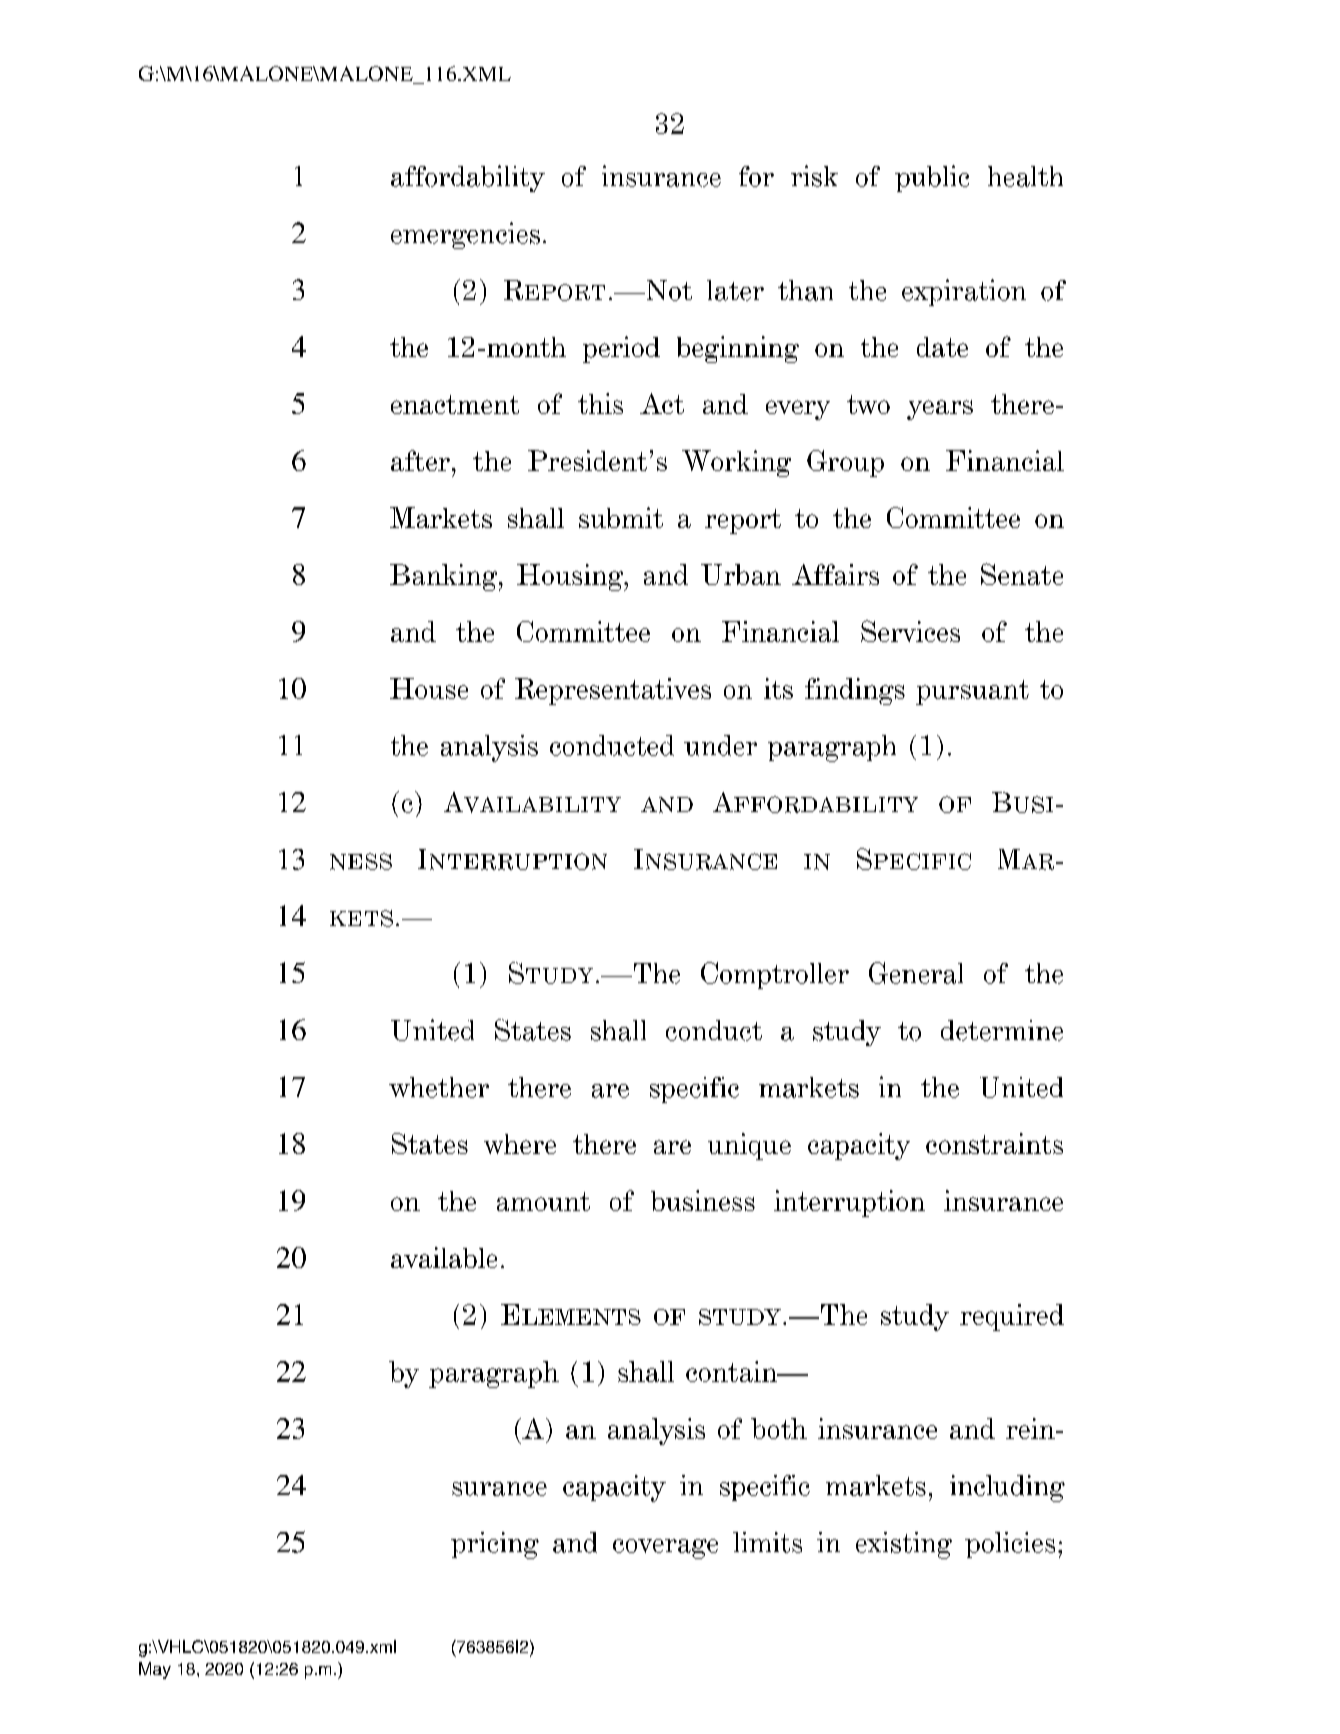  Describe the element at coordinates (994, 1143) in the screenshot. I see `constraints` at that location.
